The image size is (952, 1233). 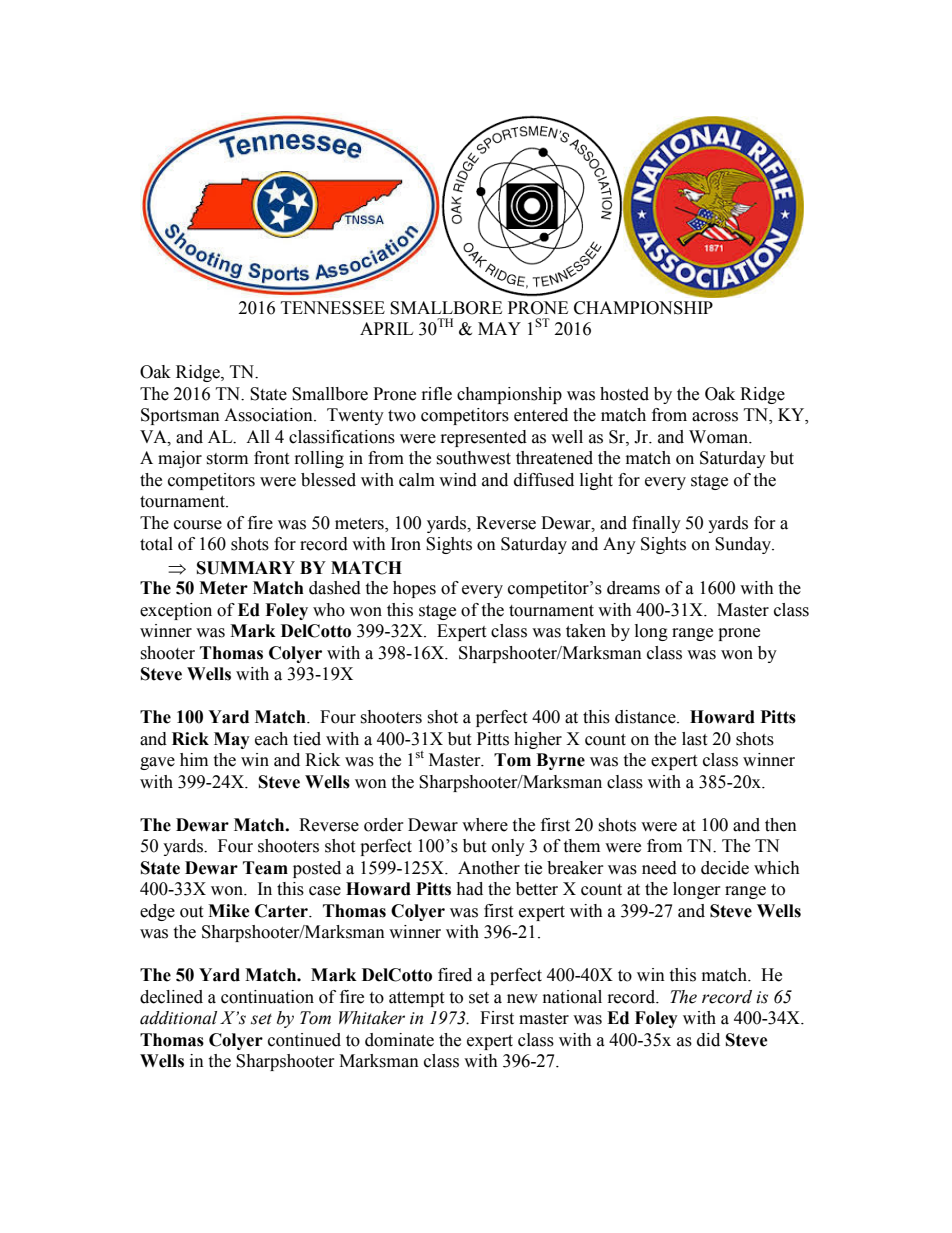 I want to click on APRIL, so click(x=386, y=328).
